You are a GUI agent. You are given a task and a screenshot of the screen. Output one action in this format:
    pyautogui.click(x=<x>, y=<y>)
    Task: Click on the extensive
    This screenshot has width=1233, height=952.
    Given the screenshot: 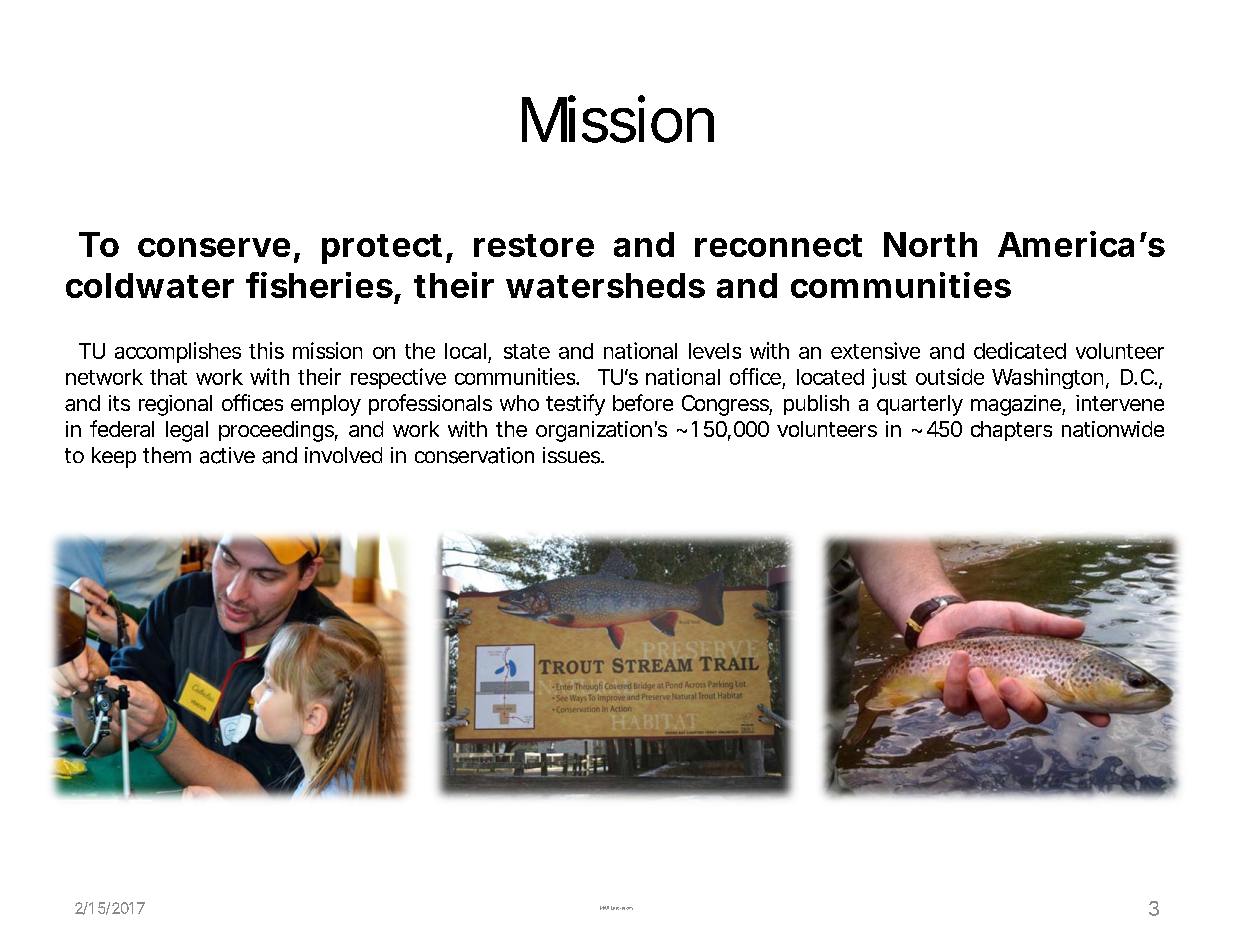 What is the action you would take?
    pyautogui.click(x=875, y=350)
